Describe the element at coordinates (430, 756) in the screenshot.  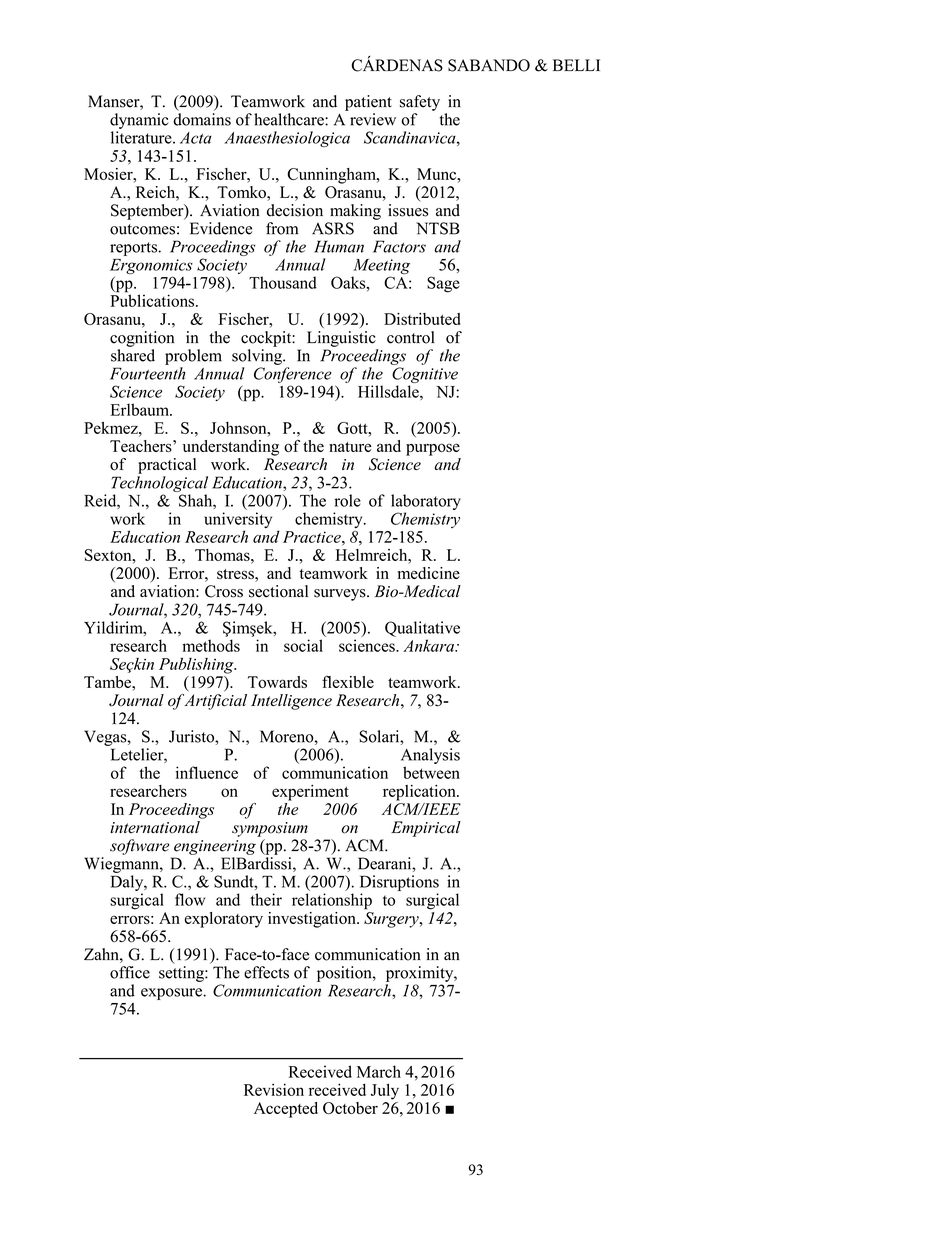
I see `Analysis` at that location.
